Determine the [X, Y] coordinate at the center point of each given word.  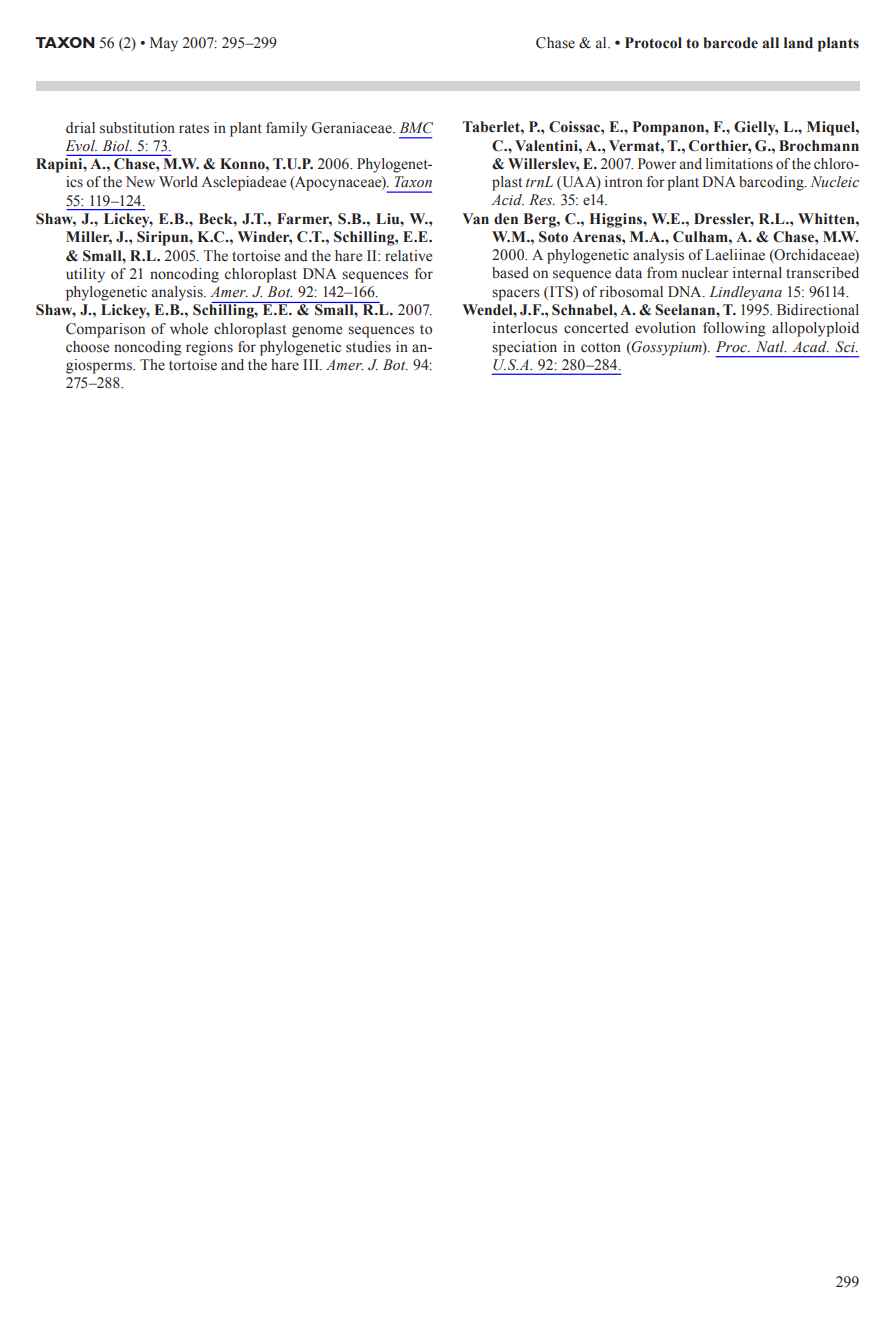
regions [209, 348]
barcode [730, 43]
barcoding [772, 183]
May [164, 44]
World [178, 182]
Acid [507, 200]
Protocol [653, 43]
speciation [524, 348]
